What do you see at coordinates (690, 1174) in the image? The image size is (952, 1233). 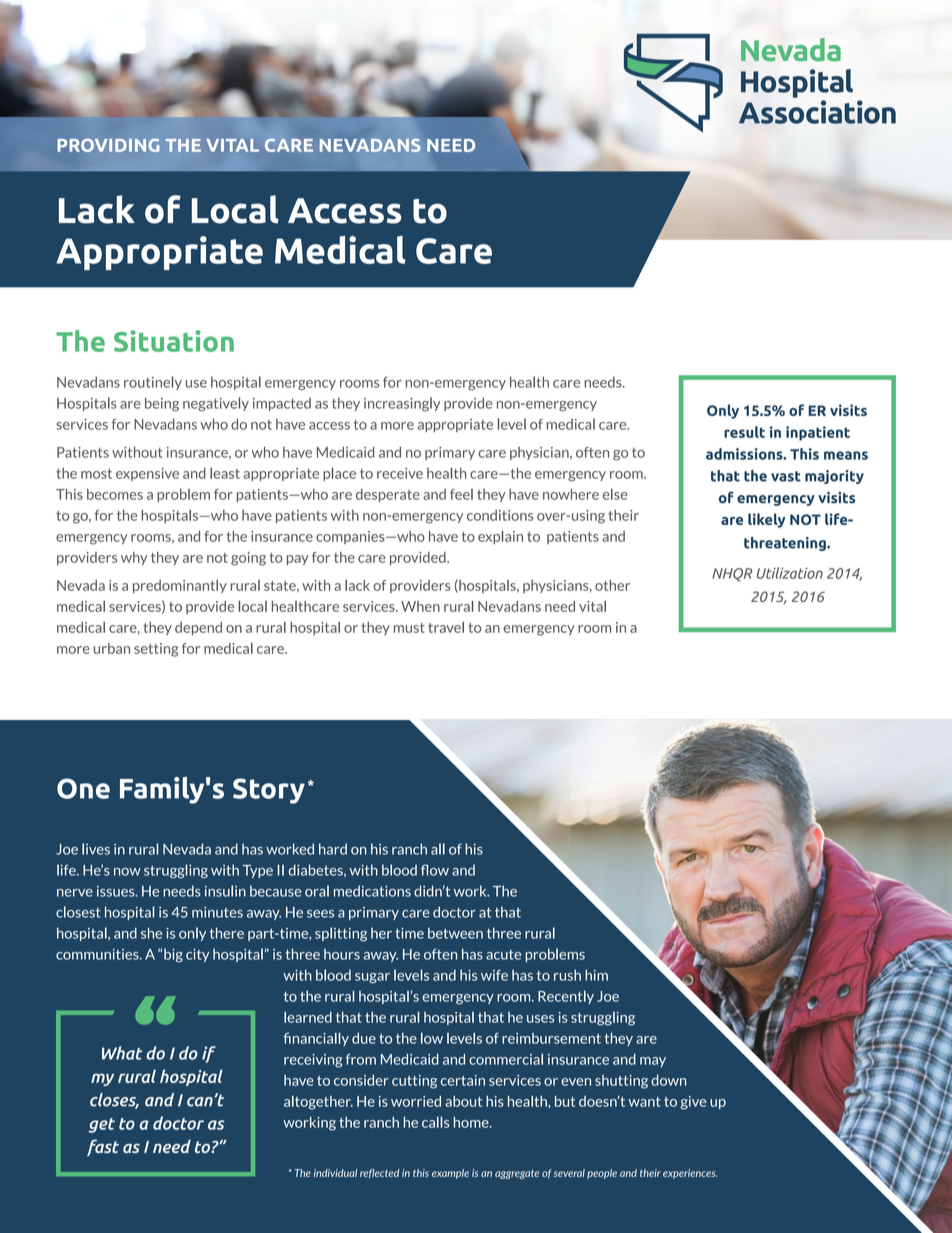 I see `experiences` at bounding box center [690, 1174].
